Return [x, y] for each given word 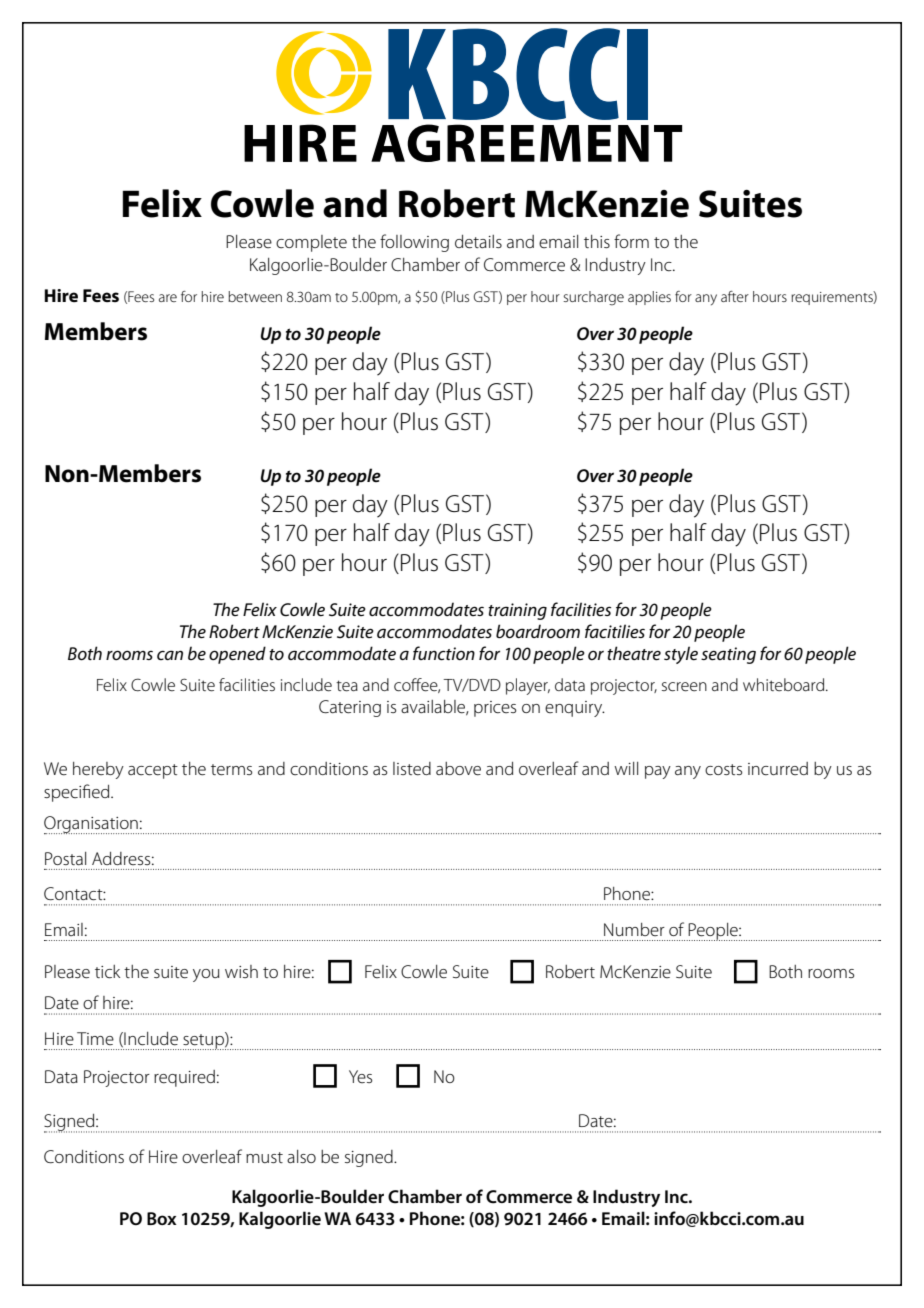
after [735, 296]
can [170, 655]
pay [658, 772]
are [168, 298]
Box [162, 1218]
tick [107, 972]
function [444, 653]
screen [684, 687]
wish [241, 971]
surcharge [593, 298]
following [414, 243]
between [255, 296]
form [631, 241]
